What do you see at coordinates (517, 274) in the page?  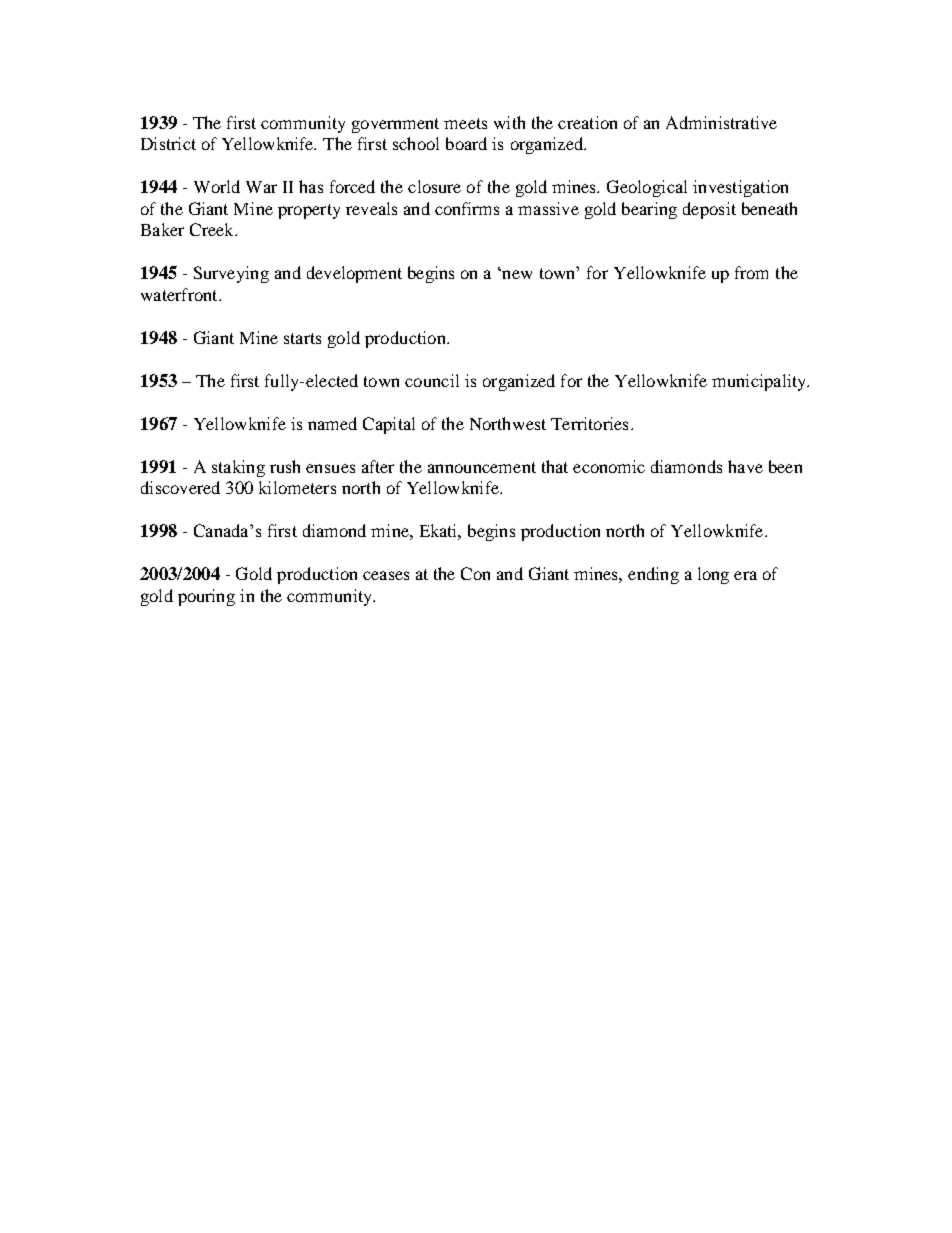 I see `new` at bounding box center [517, 274].
